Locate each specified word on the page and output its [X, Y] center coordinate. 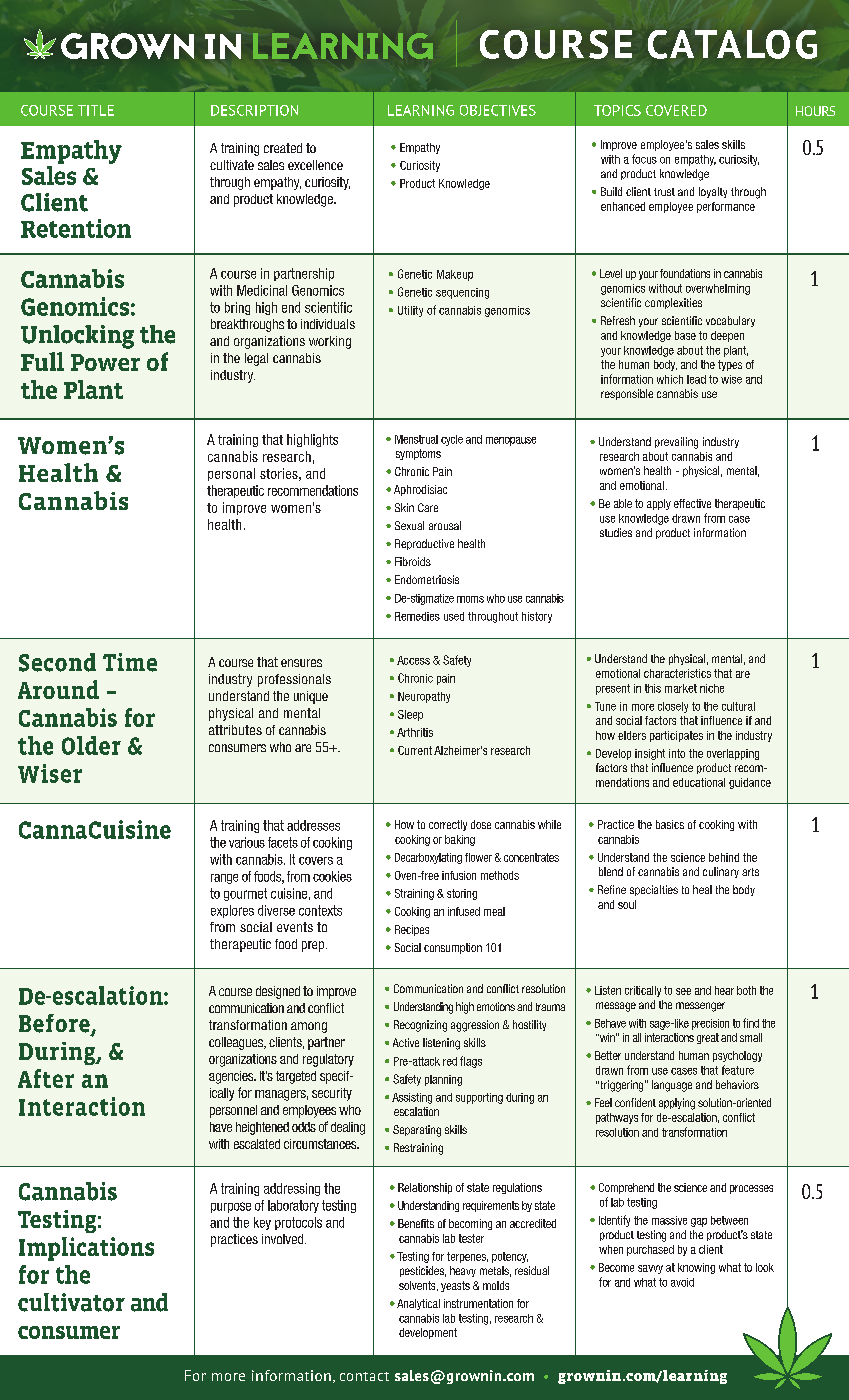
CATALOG [732, 44]
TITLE [96, 110]
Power [105, 362]
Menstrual [416, 439]
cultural [738, 706]
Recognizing [420, 1026]
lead [696, 379]
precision [710, 1024]
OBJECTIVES [498, 110]
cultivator [71, 1302]
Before [55, 1024]
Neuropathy [424, 697]
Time [130, 662]
